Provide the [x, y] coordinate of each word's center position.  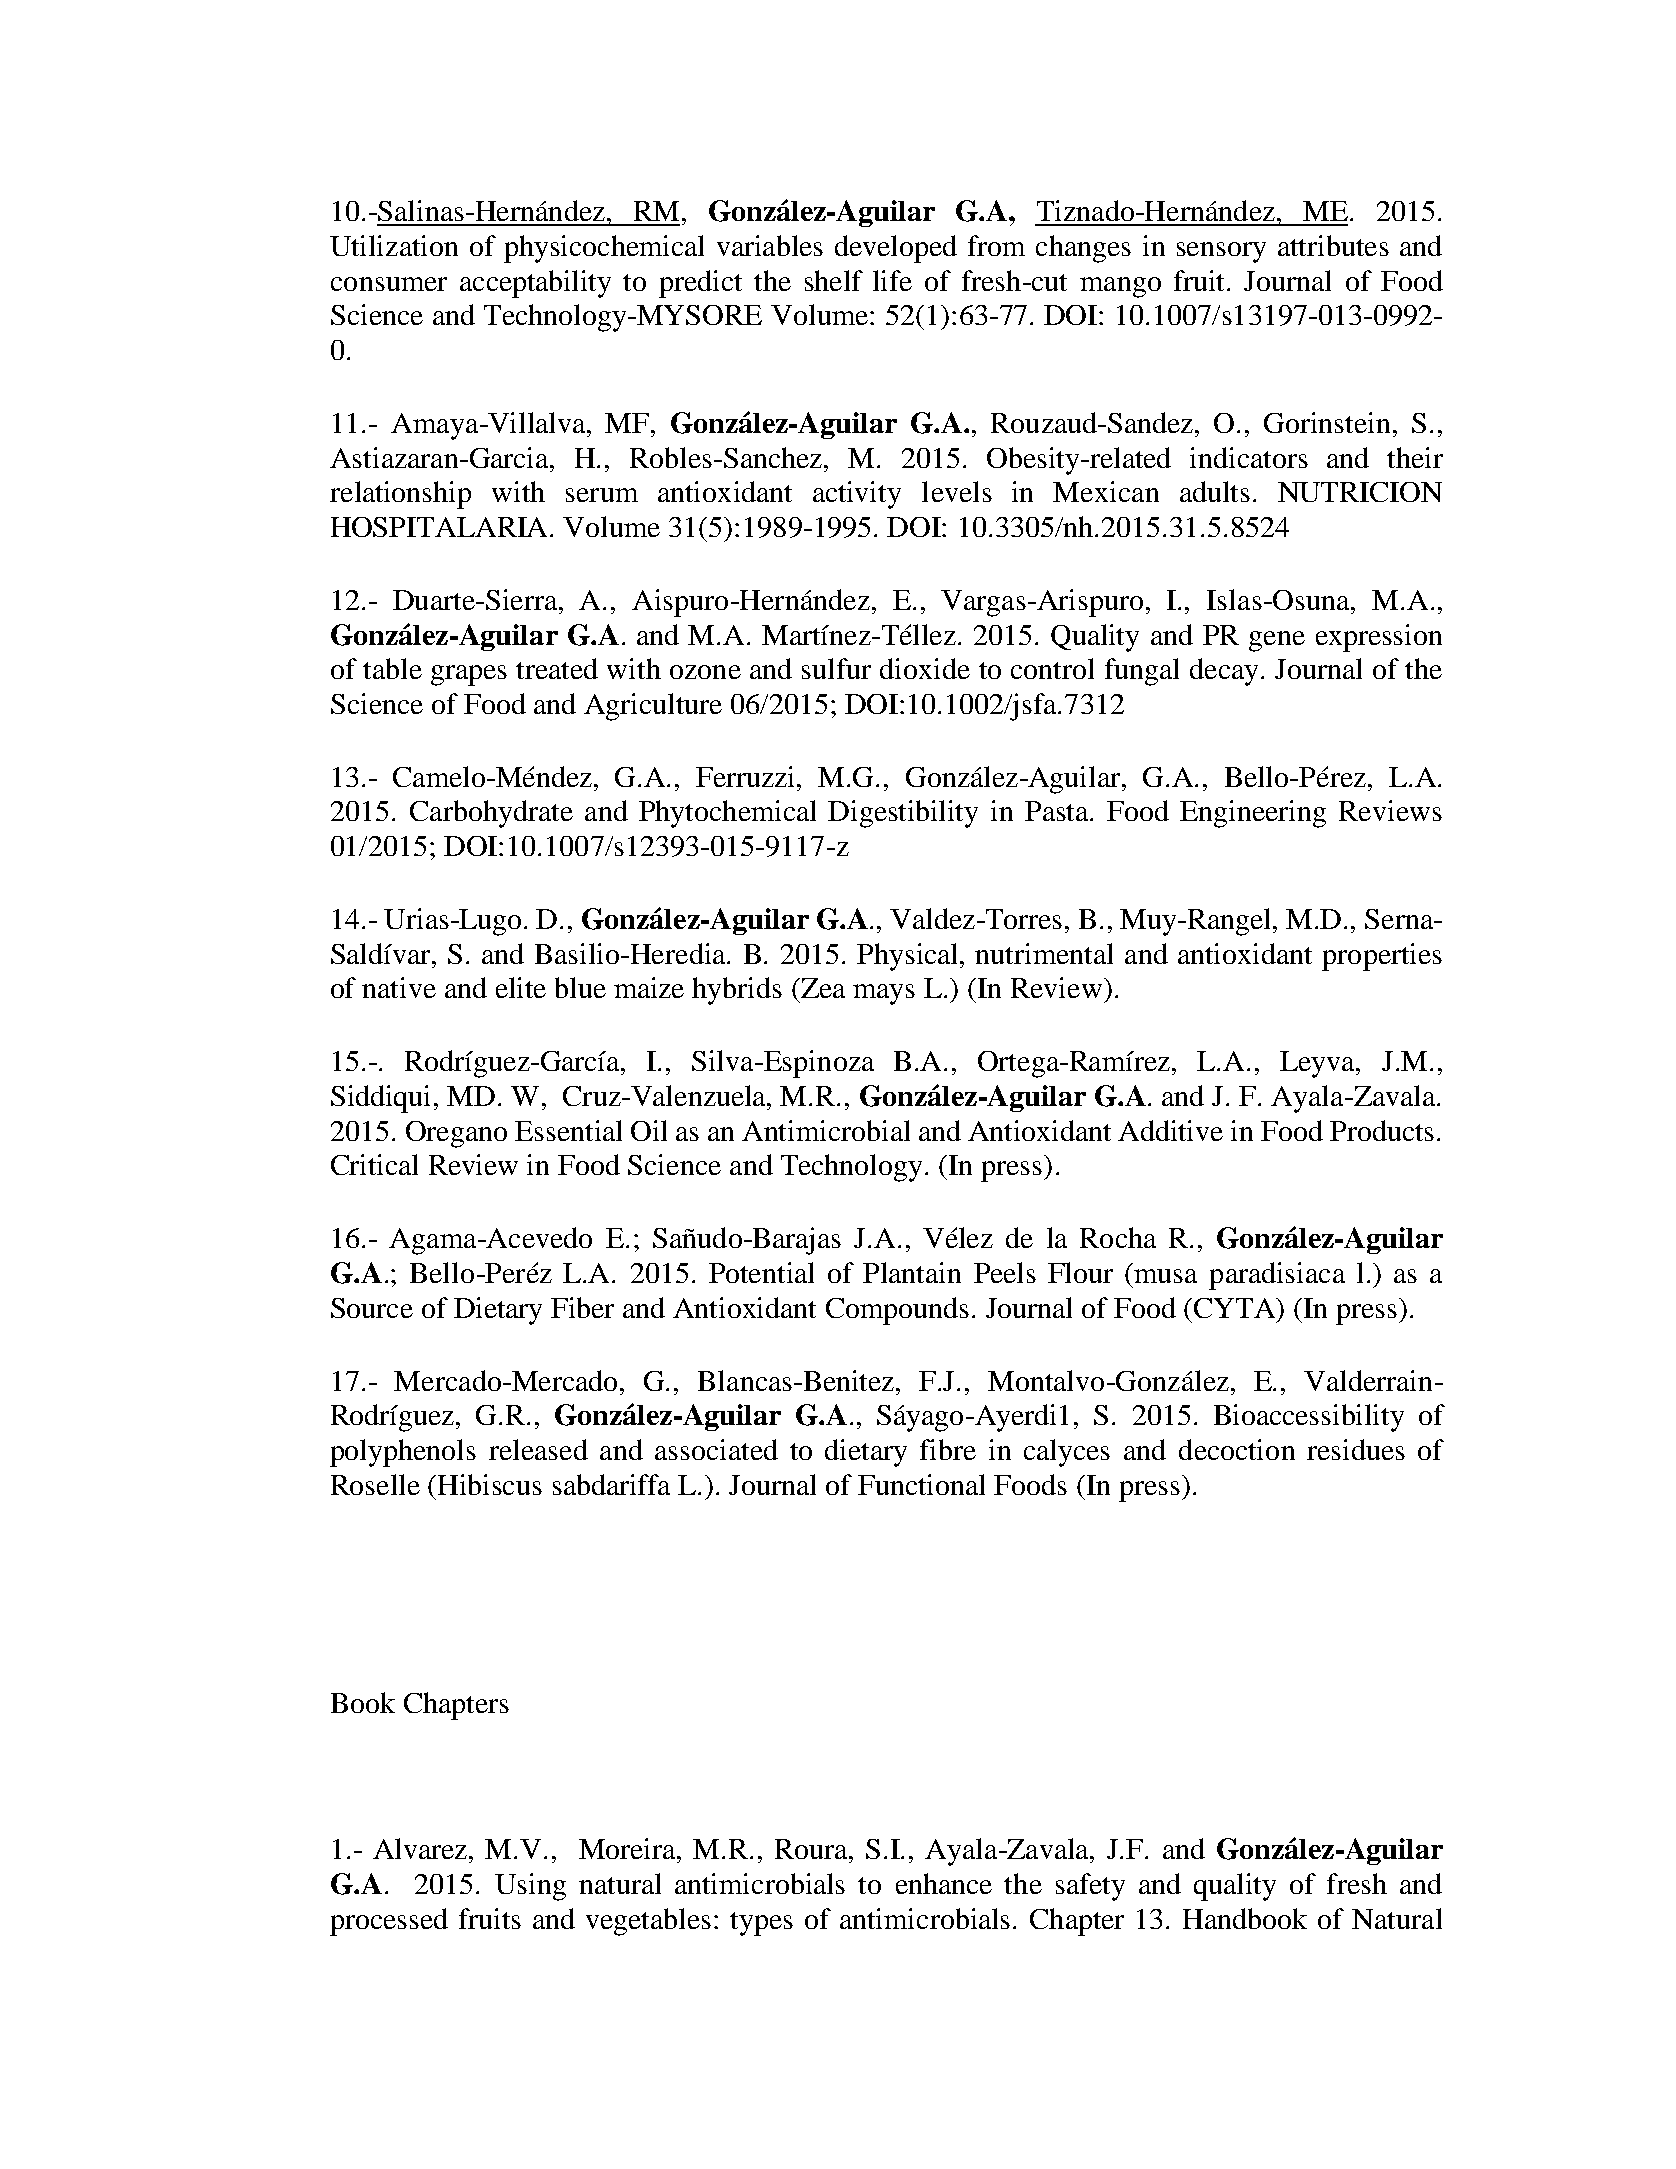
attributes [1333, 245]
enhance [944, 1883]
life [892, 280]
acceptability [535, 284]
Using [530, 1887]
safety [1090, 1887]
